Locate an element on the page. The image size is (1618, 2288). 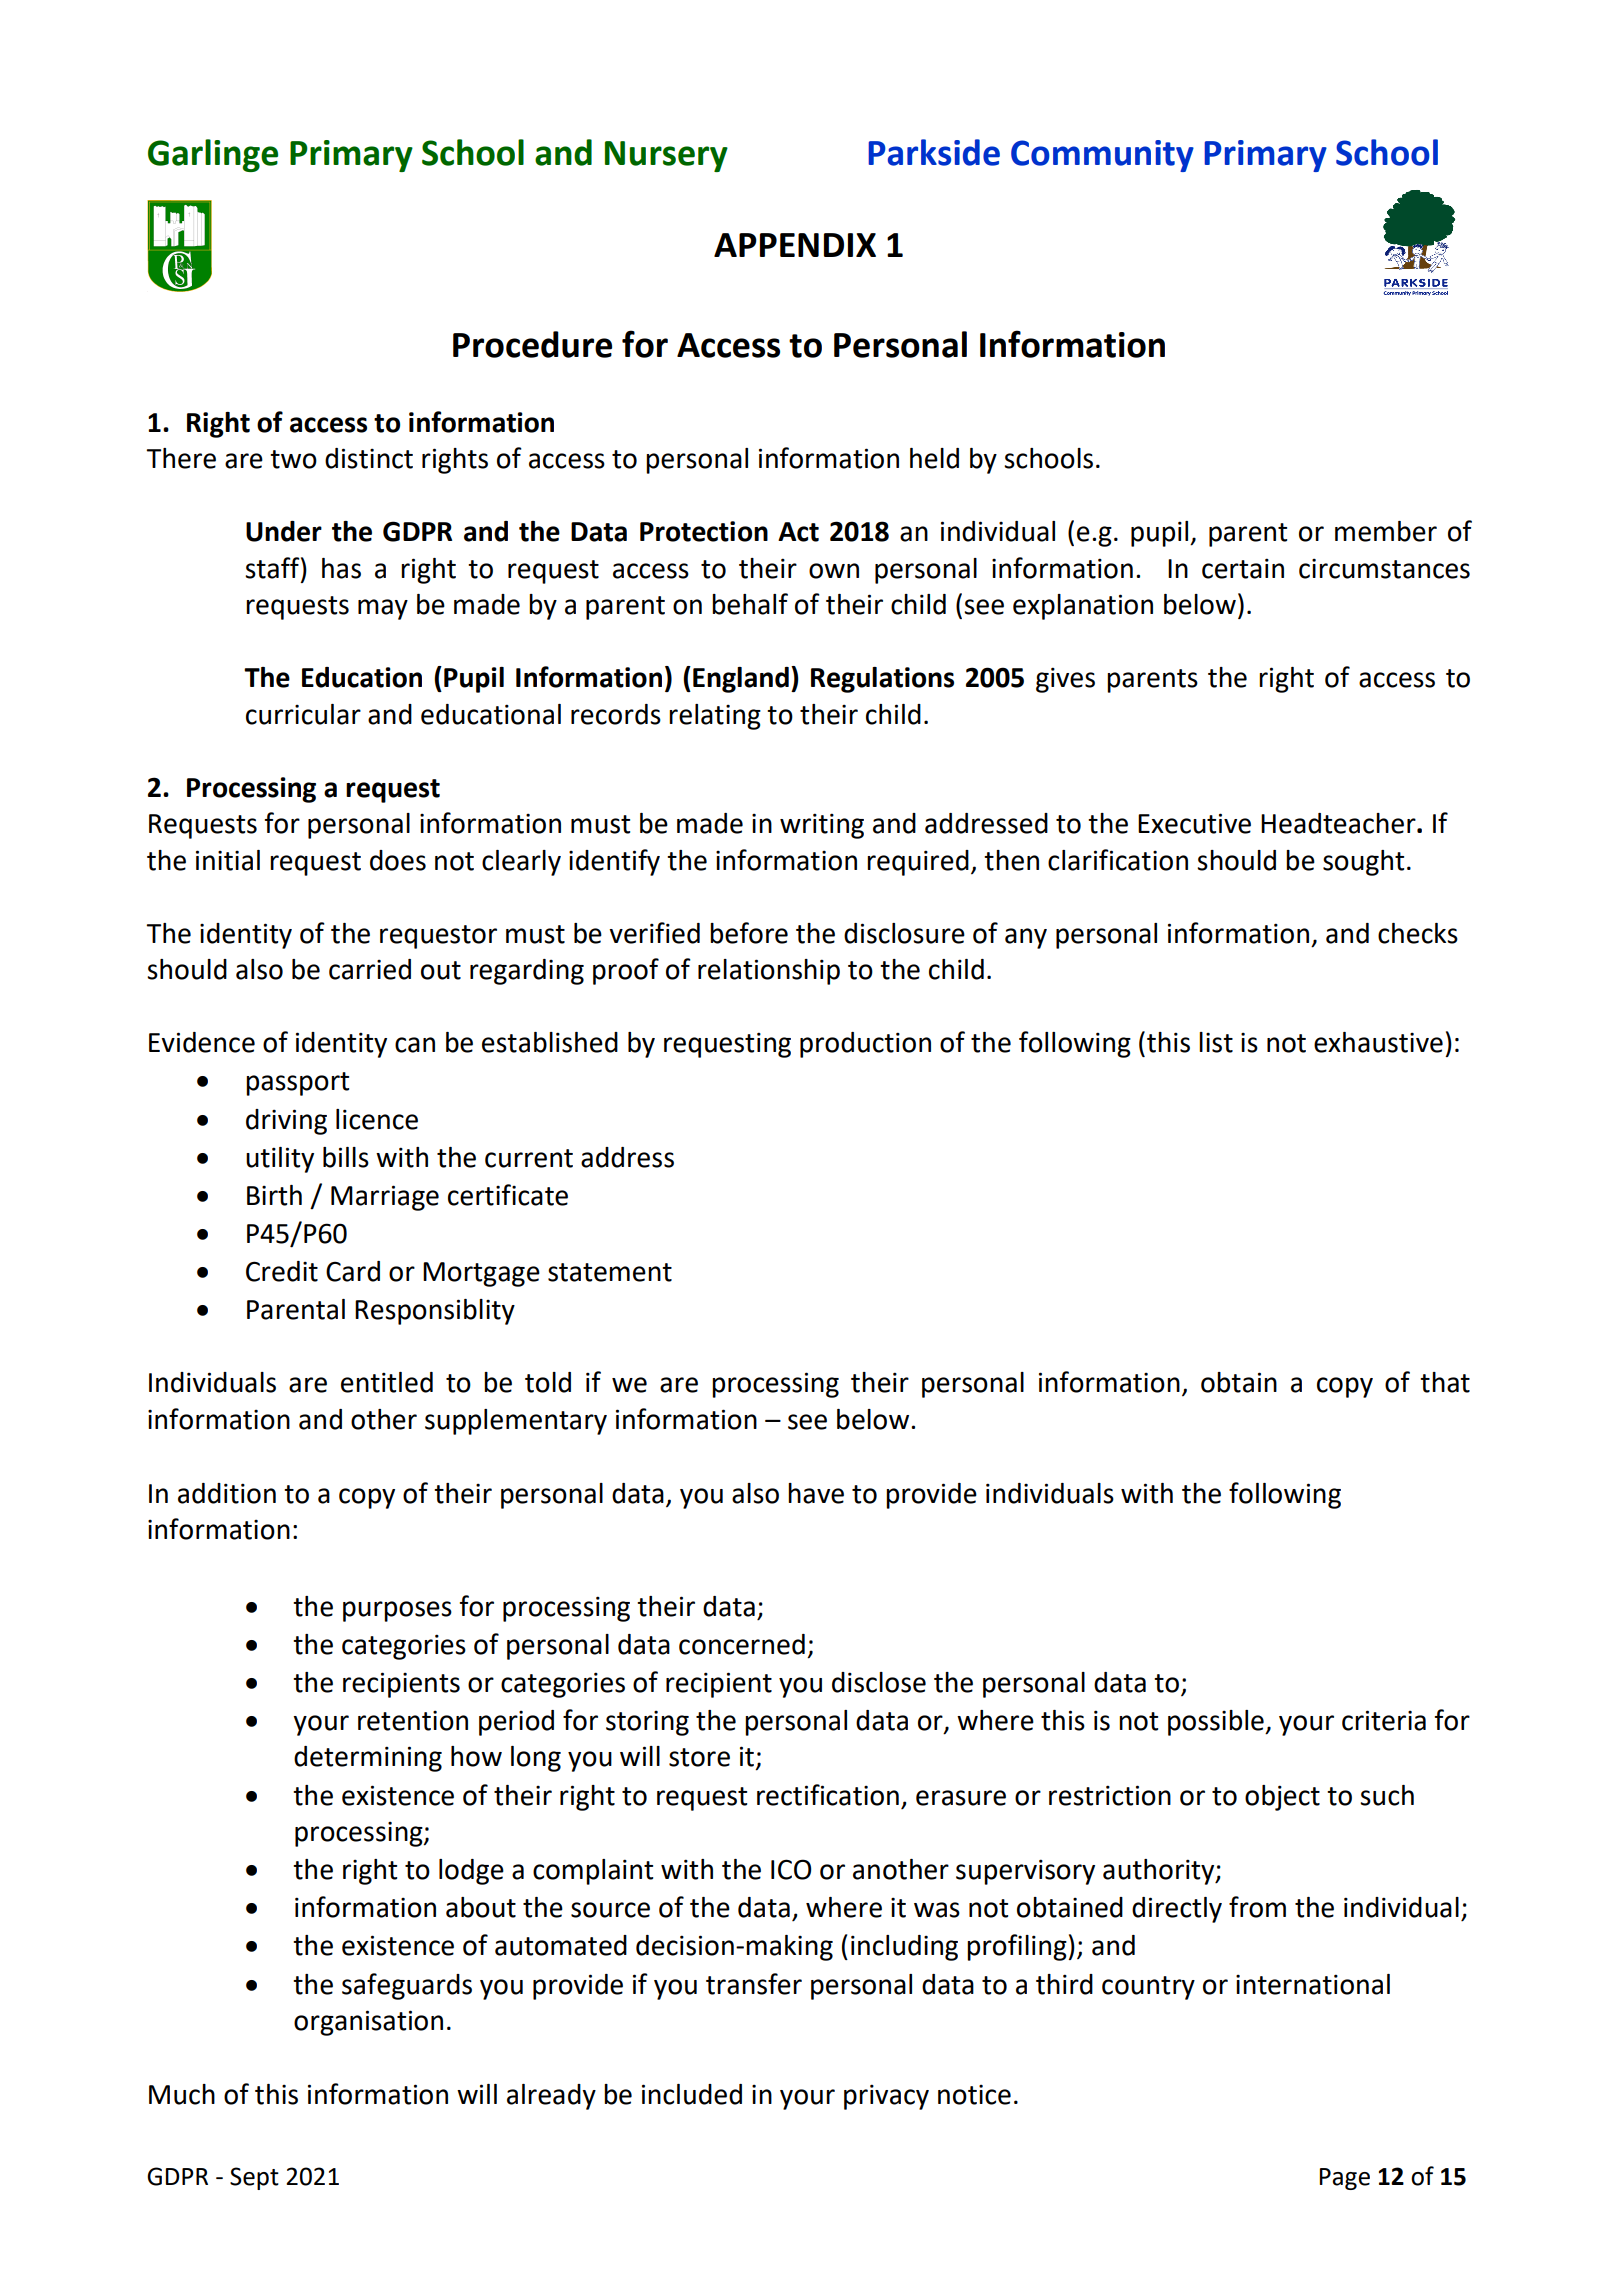
APPENDIX is located at coordinates (795, 245).
